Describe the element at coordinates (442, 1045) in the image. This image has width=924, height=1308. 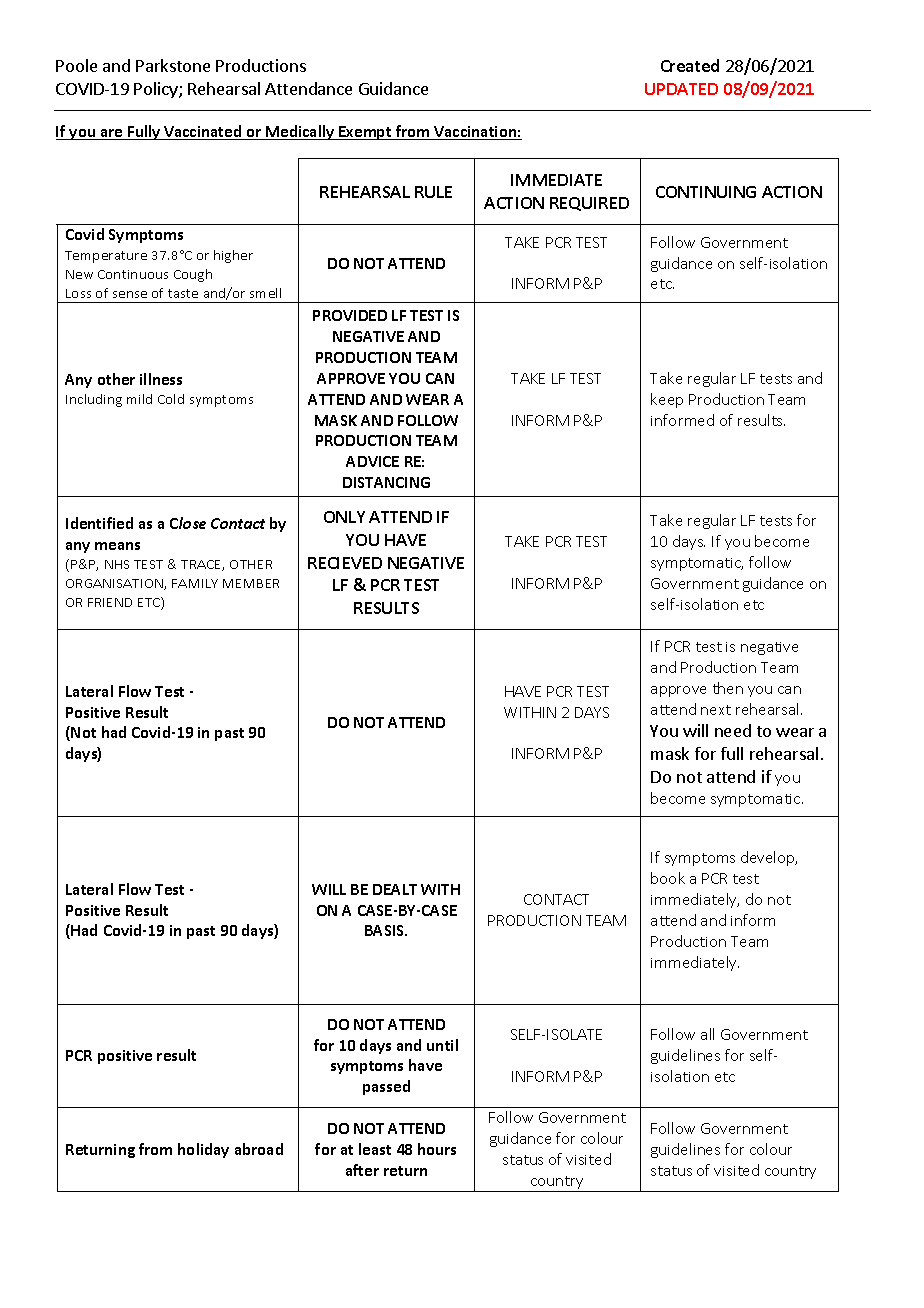
I see `until` at that location.
